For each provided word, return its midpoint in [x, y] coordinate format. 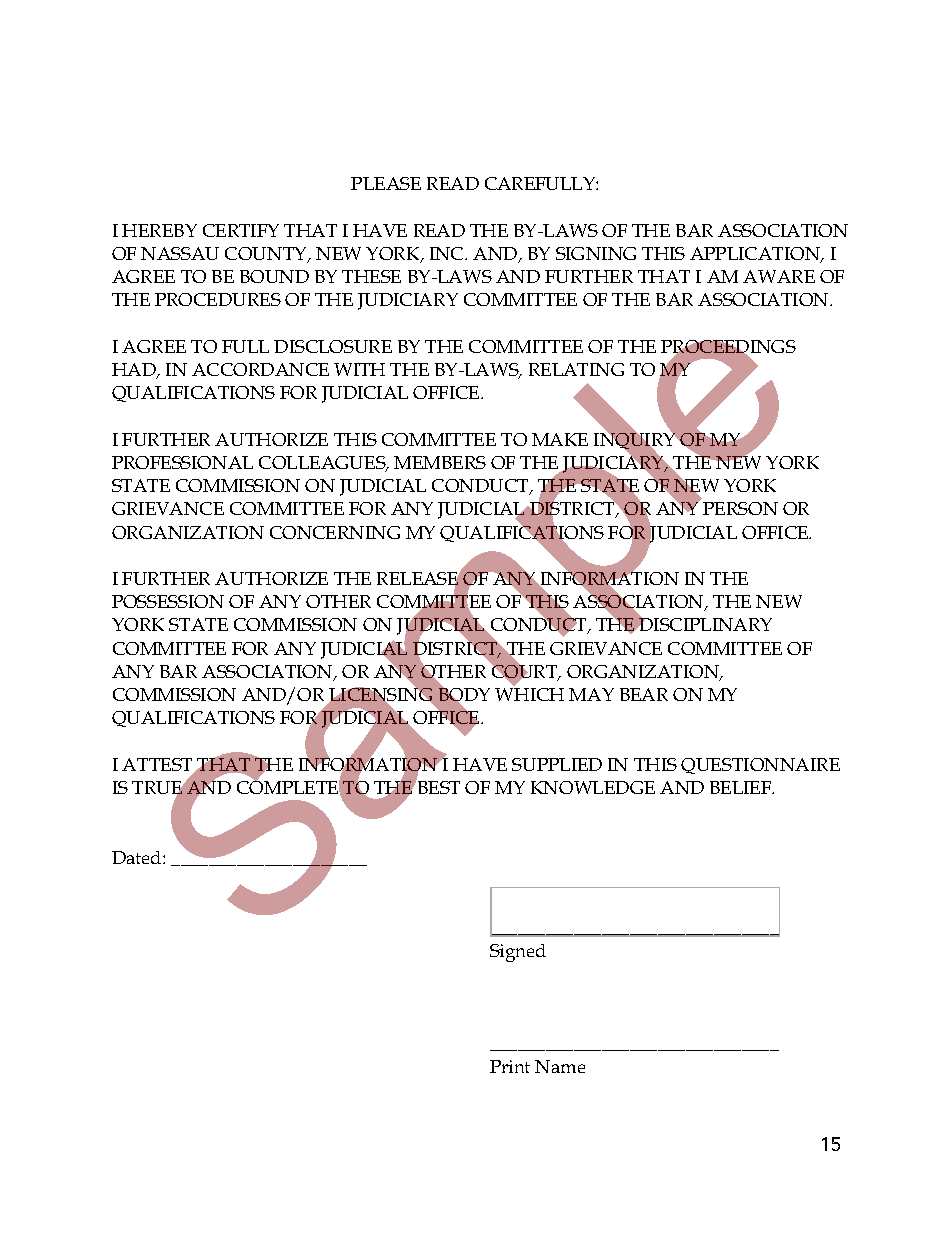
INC [448, 253]
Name [560, 1066]
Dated [138, 857]
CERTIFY [241, 230]
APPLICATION [756, 255]
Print [510, 1066]
